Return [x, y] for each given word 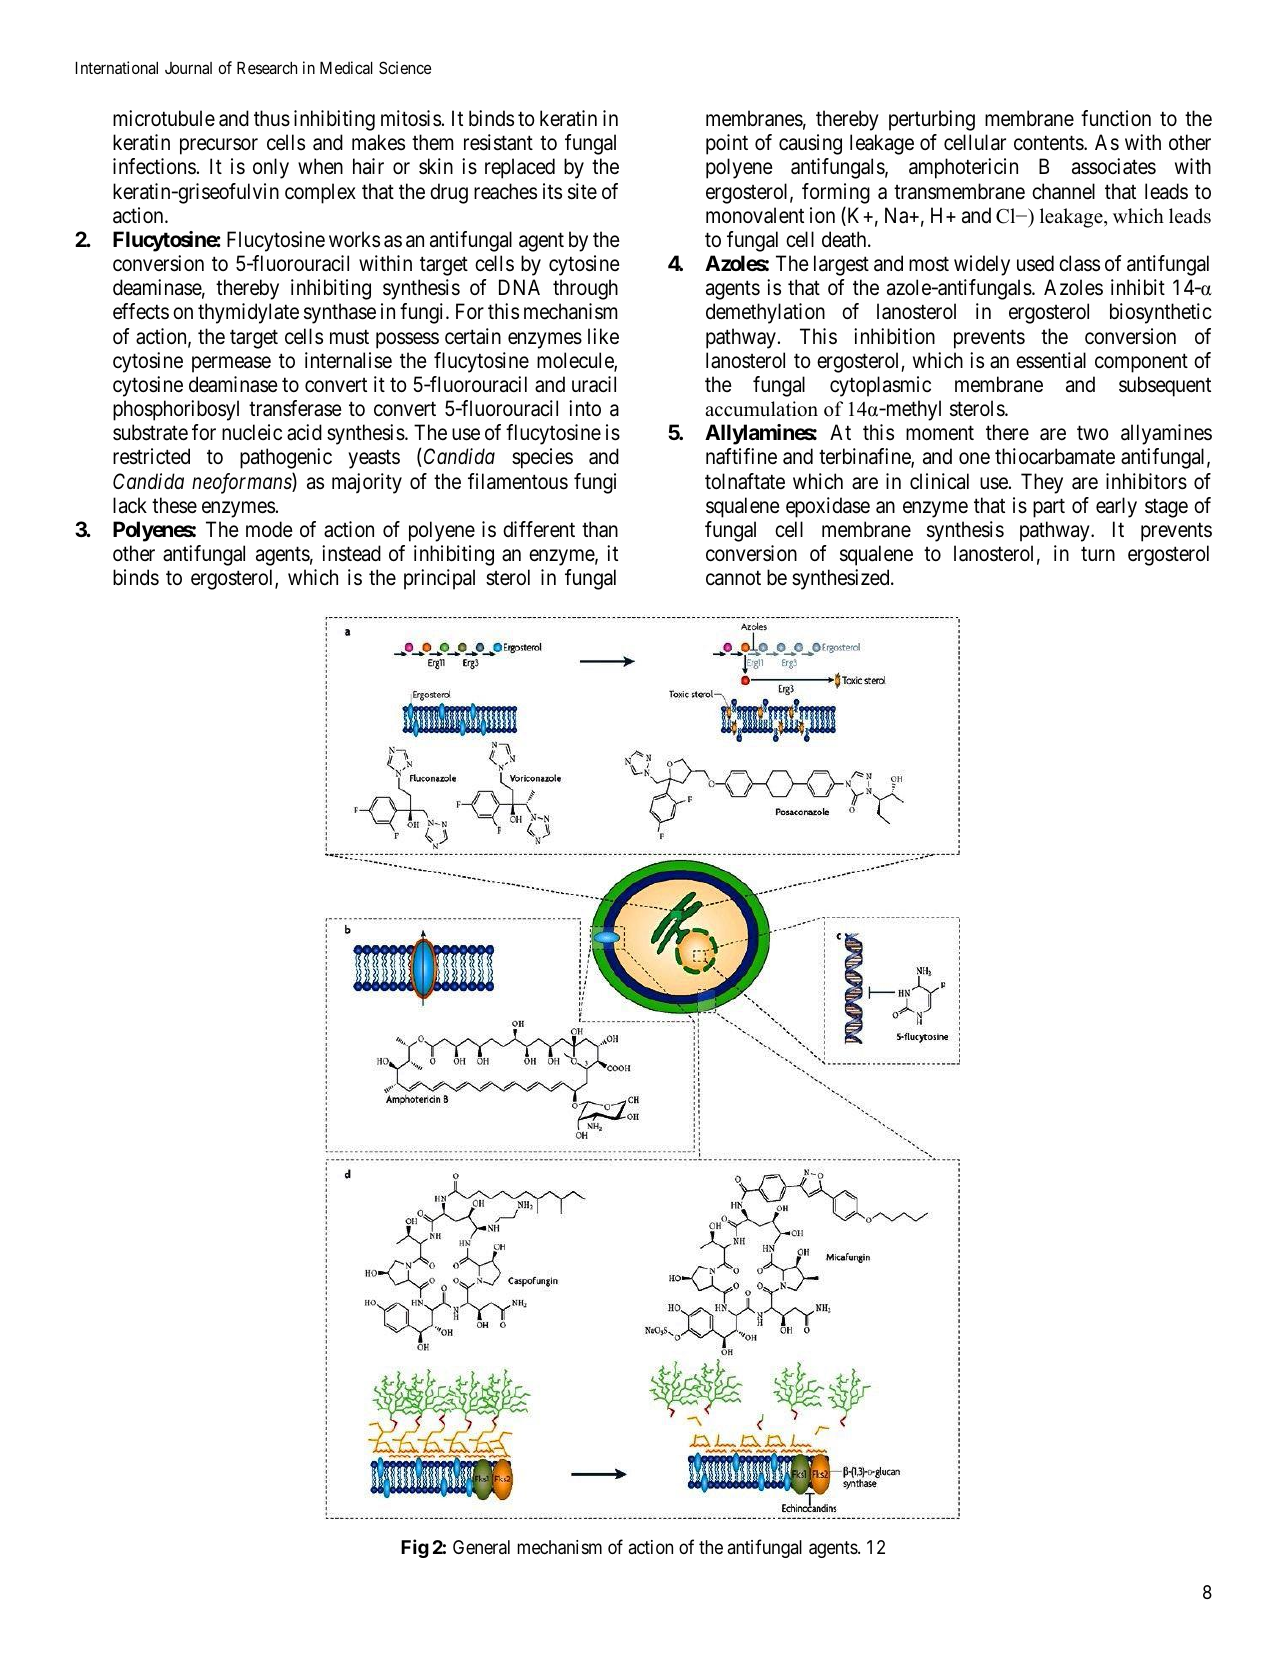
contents [1049, 143]
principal [439, 579]
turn [1098, 554]
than [600, 529]
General [481, 1547]
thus [272, 118]
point [727, 144]
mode [269, 529]
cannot [733, 578]
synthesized [842, 579]
